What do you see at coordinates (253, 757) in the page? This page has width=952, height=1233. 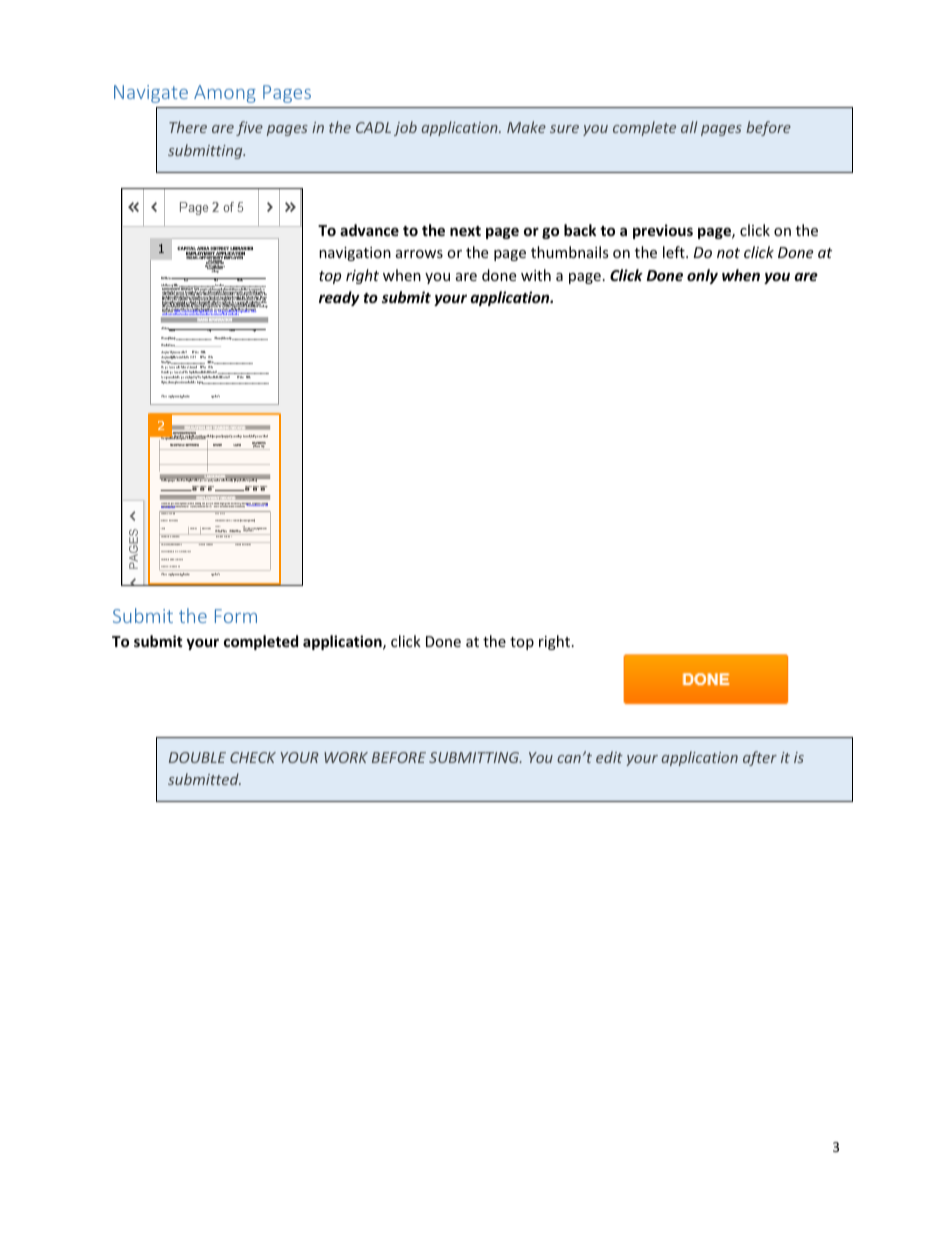 I see `CHECK` at bounding box center [253, 757].
